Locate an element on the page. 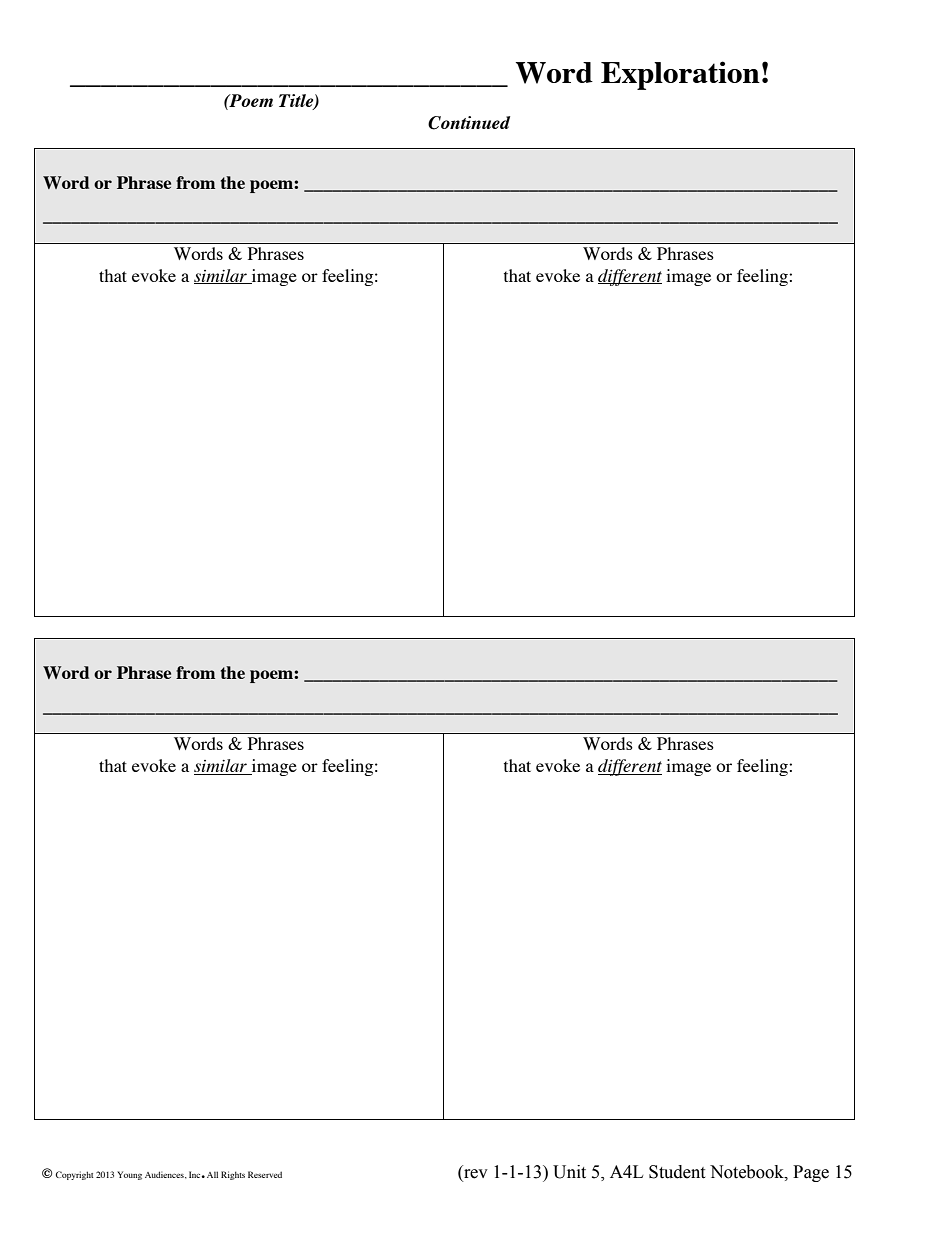 This image has height=1233, width=952. Continued is located at coordinates (469, 123).
